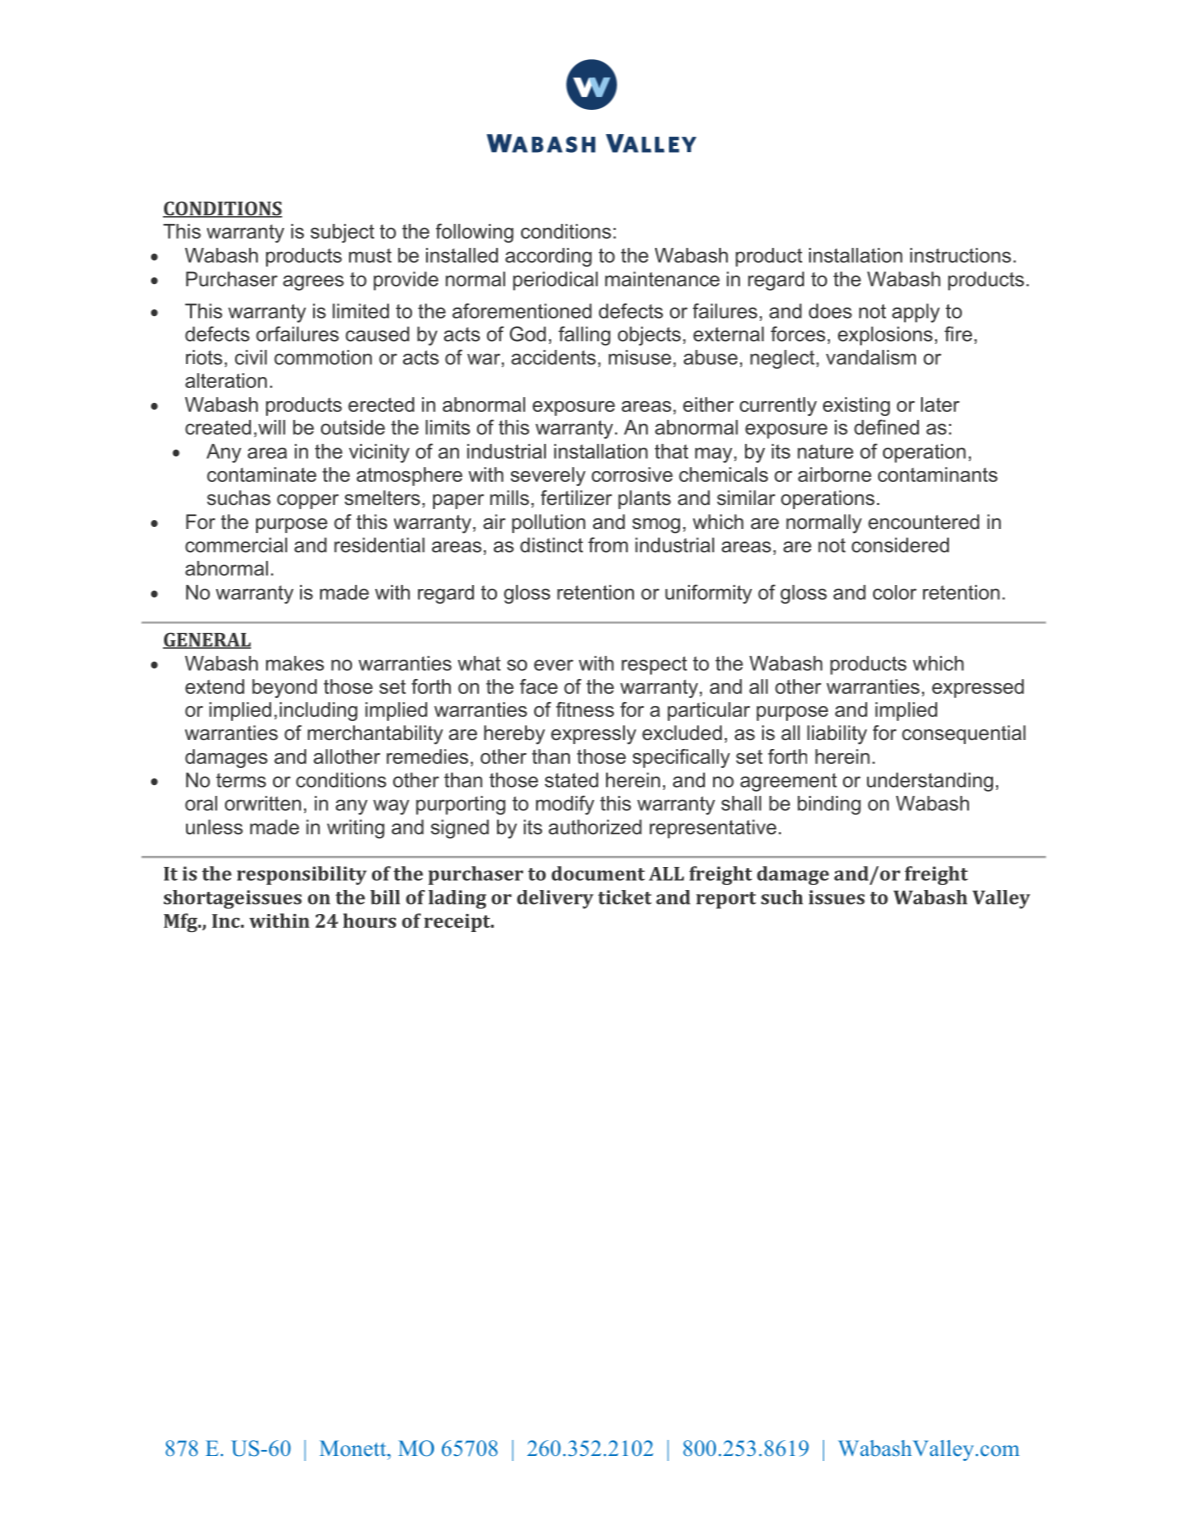 The image size is (1183, 1530). What do you see at coordinates (726, 900) in the page?
I see `report` at bounding box center [726, 900].
